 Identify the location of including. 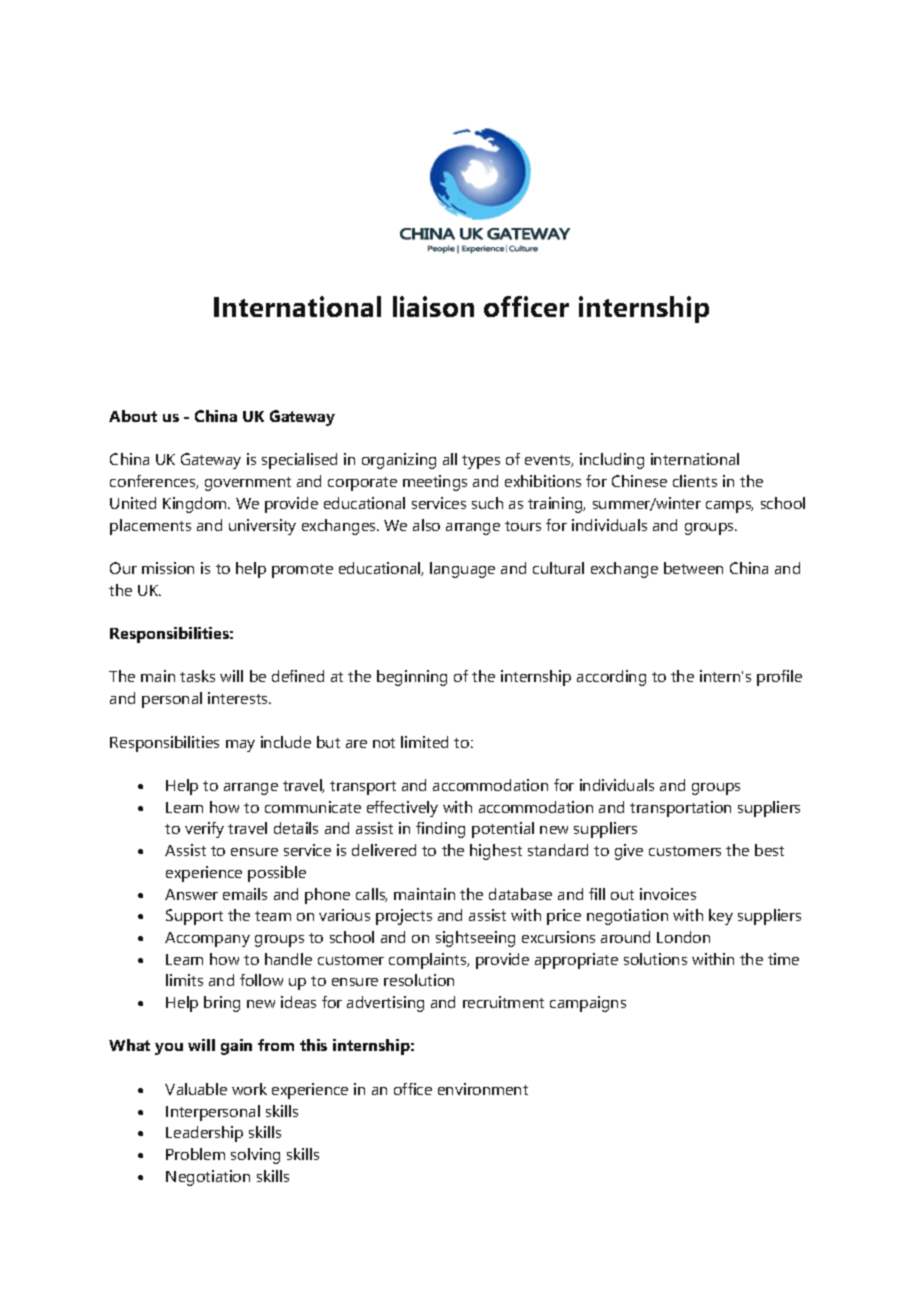
(612, 461).
